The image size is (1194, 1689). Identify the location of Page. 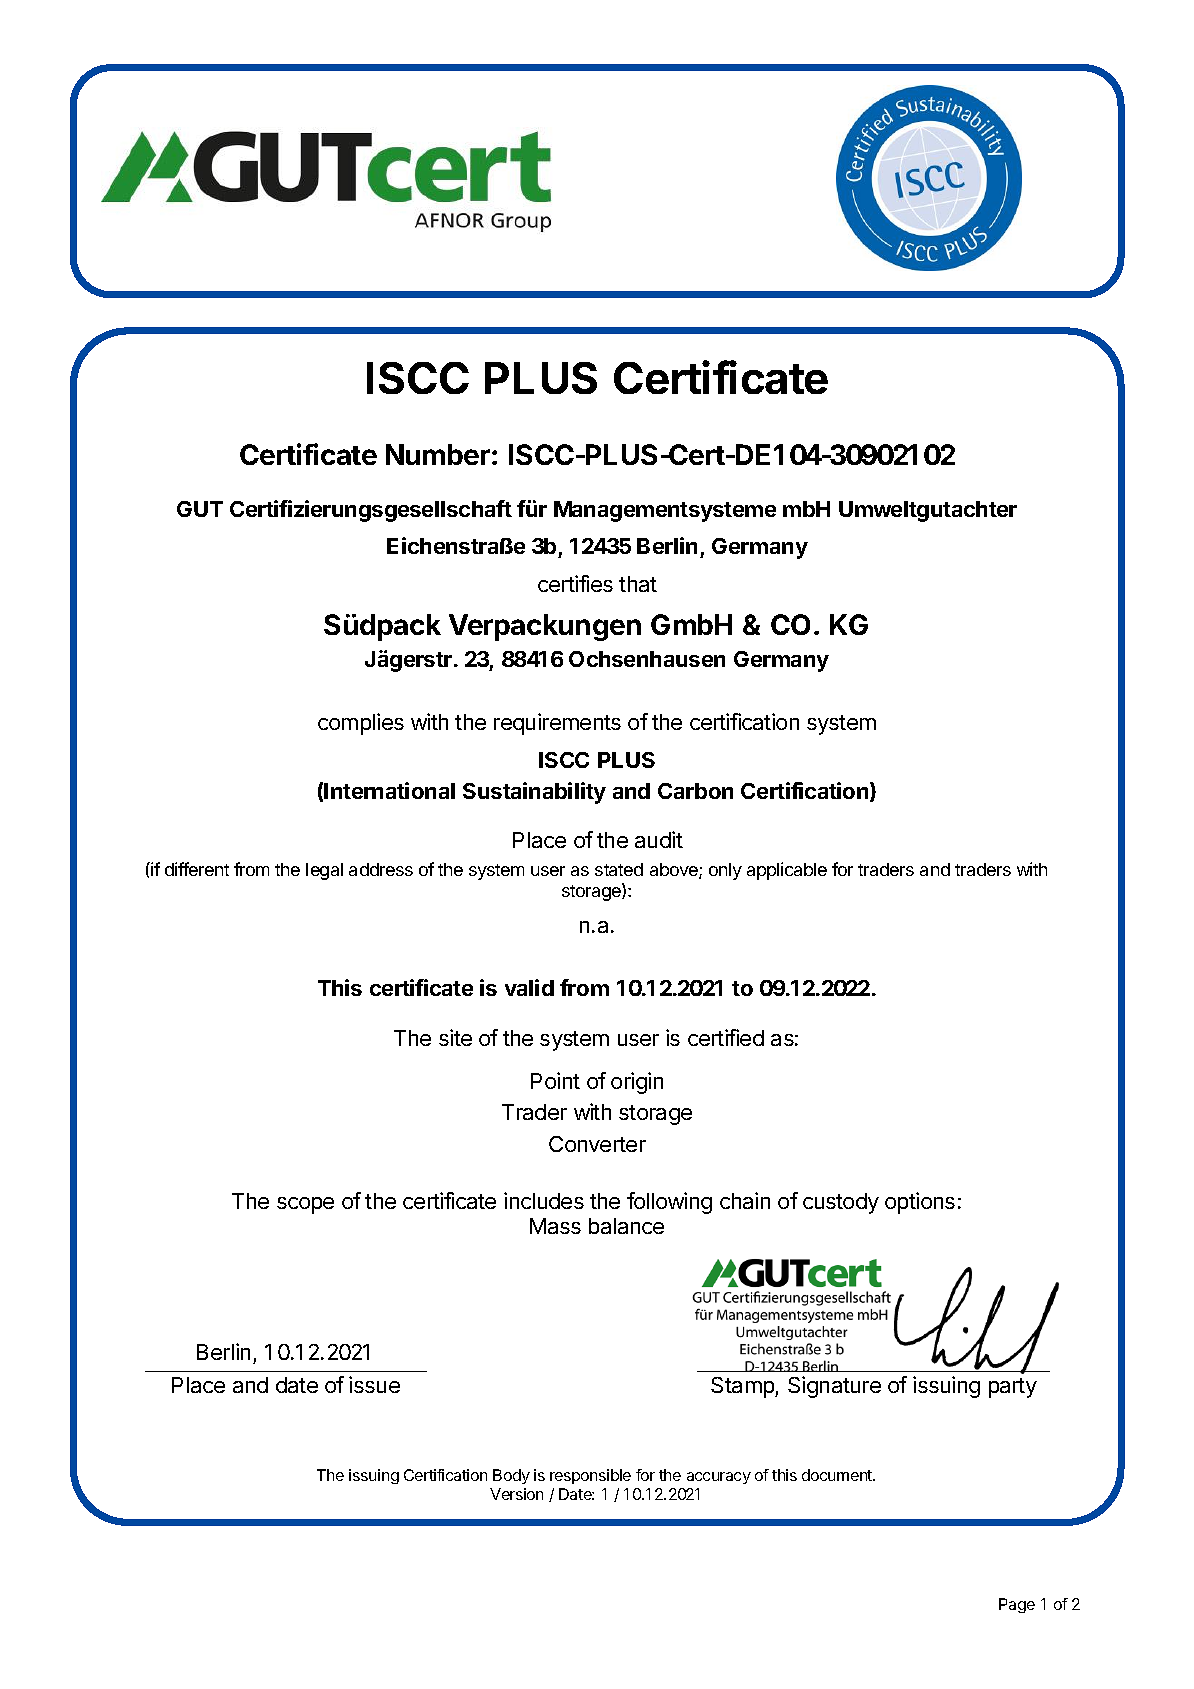
(1017, 1605).
